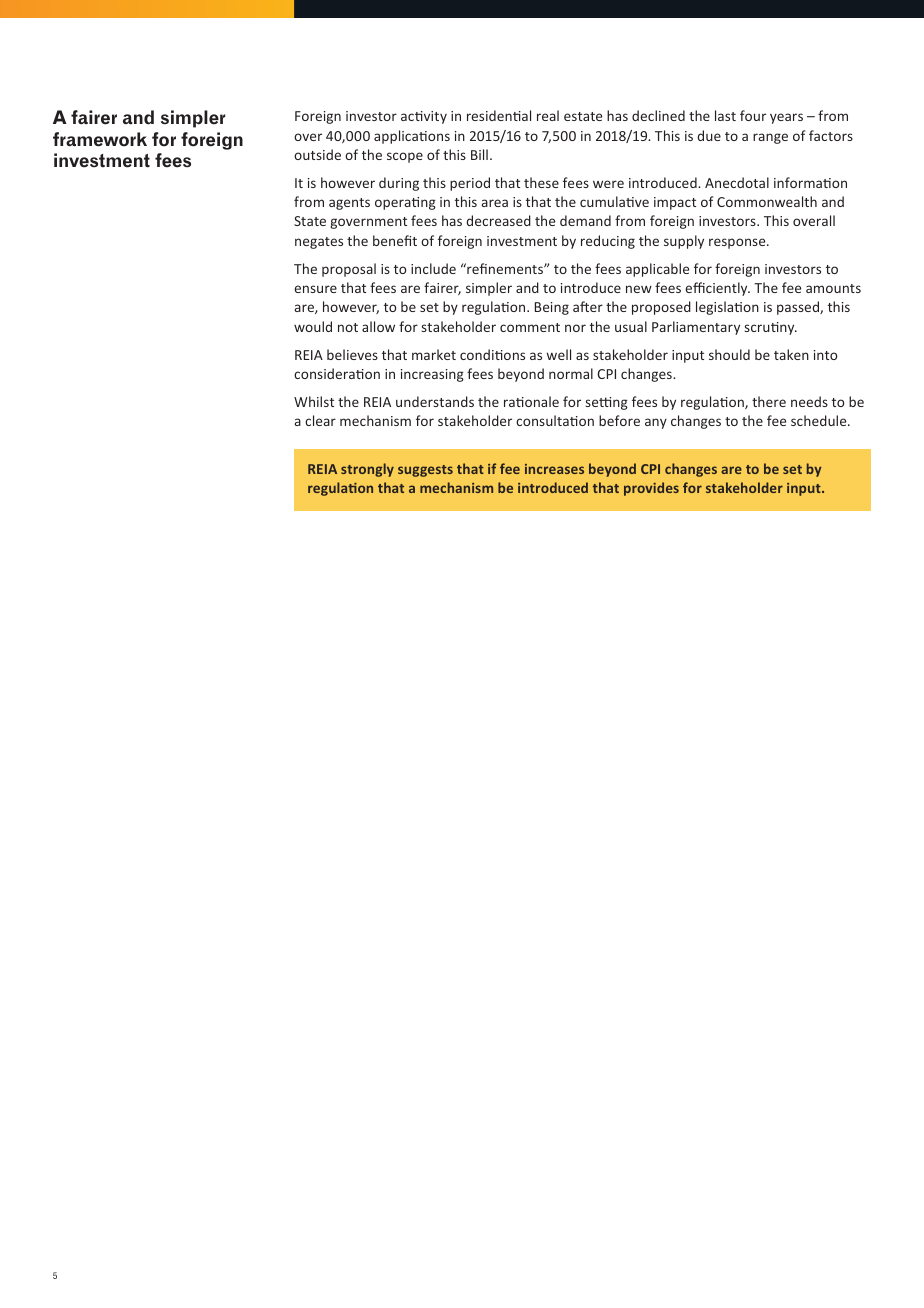  I want to click on Whilst, so click(314, 401).
